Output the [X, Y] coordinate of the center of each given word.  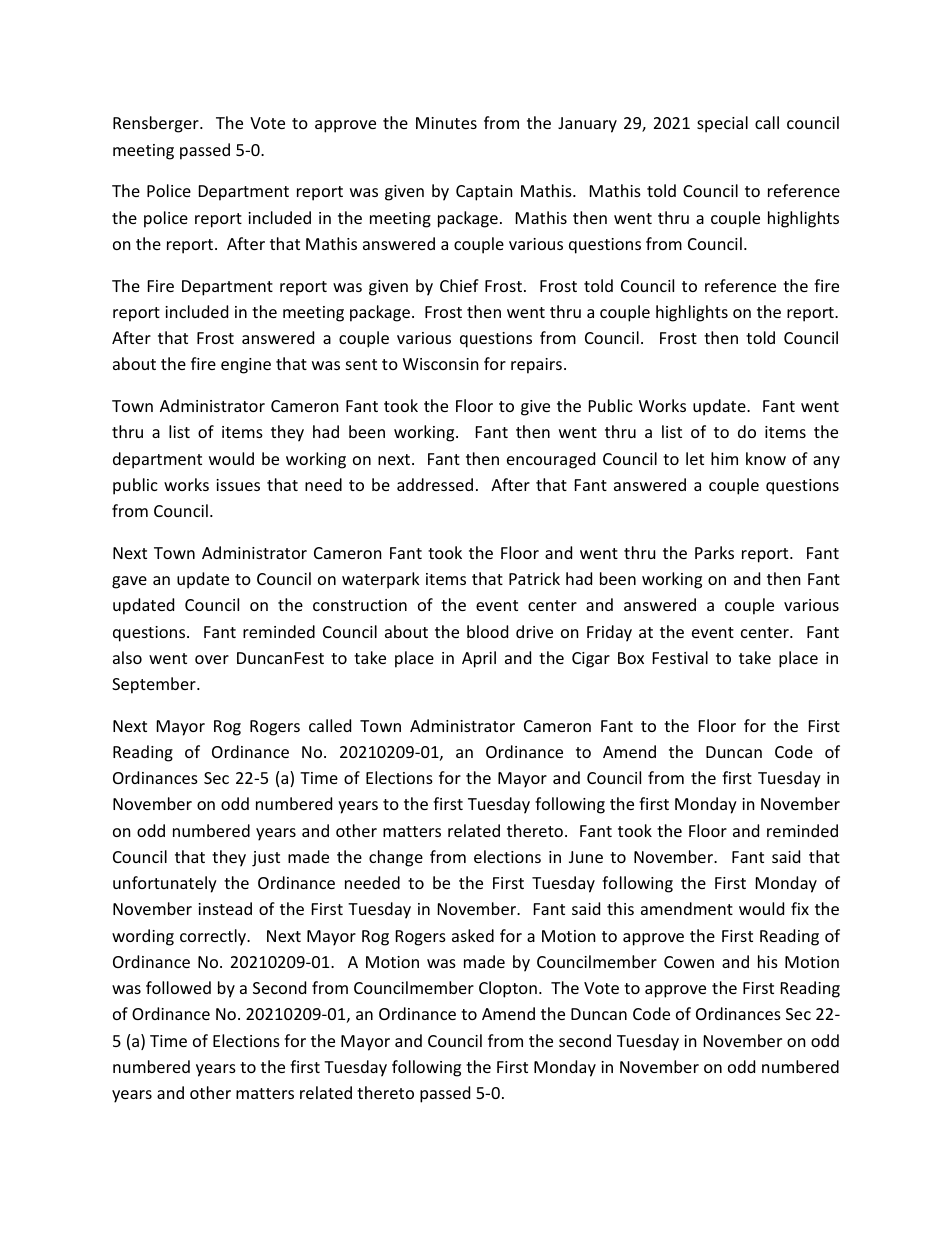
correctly [214, 937]
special [722, 124]
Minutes [446, 123]
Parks [714, 552]
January [587, 125]
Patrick [534, 578]
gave [129, 582]
